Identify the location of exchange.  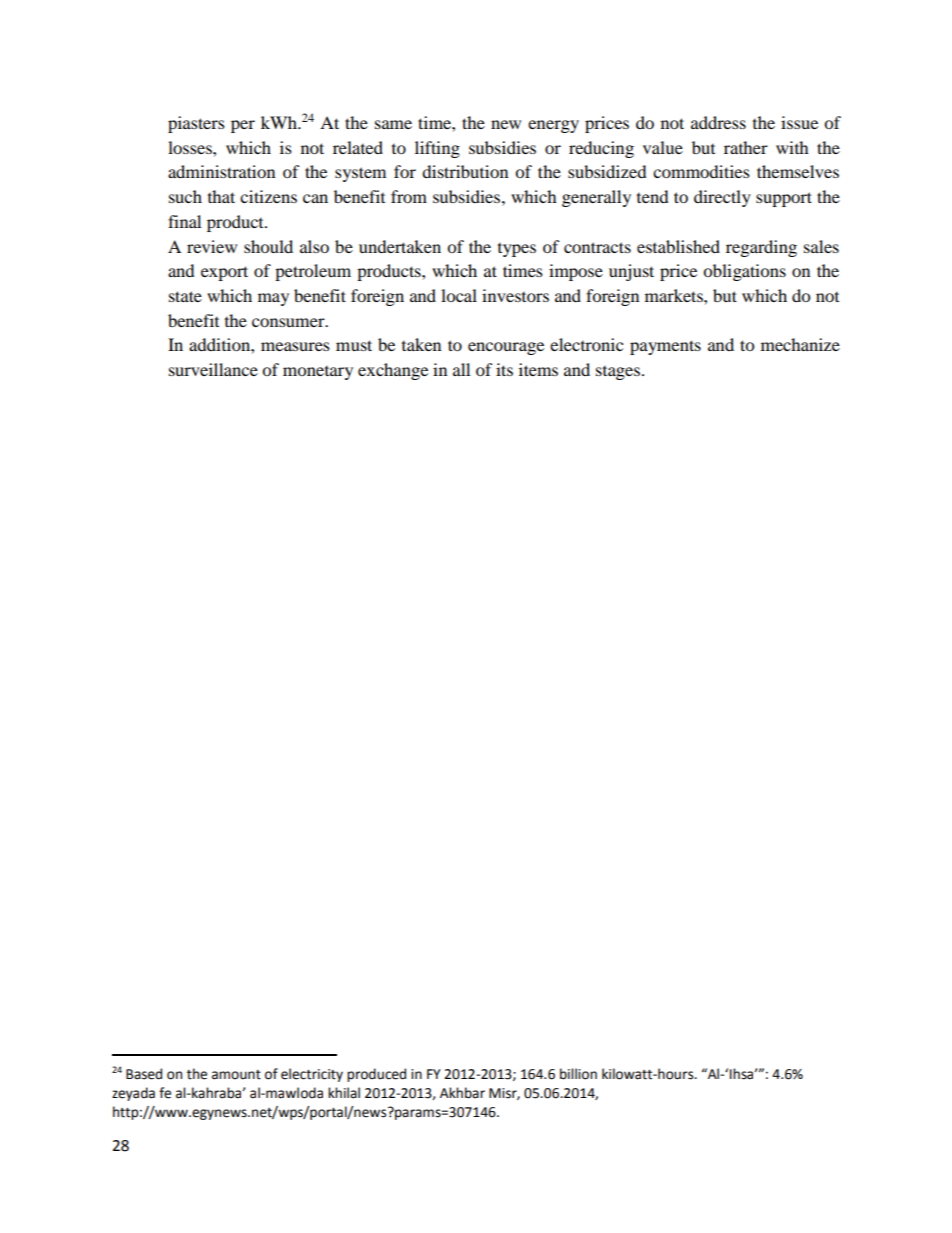
(393, 371).
